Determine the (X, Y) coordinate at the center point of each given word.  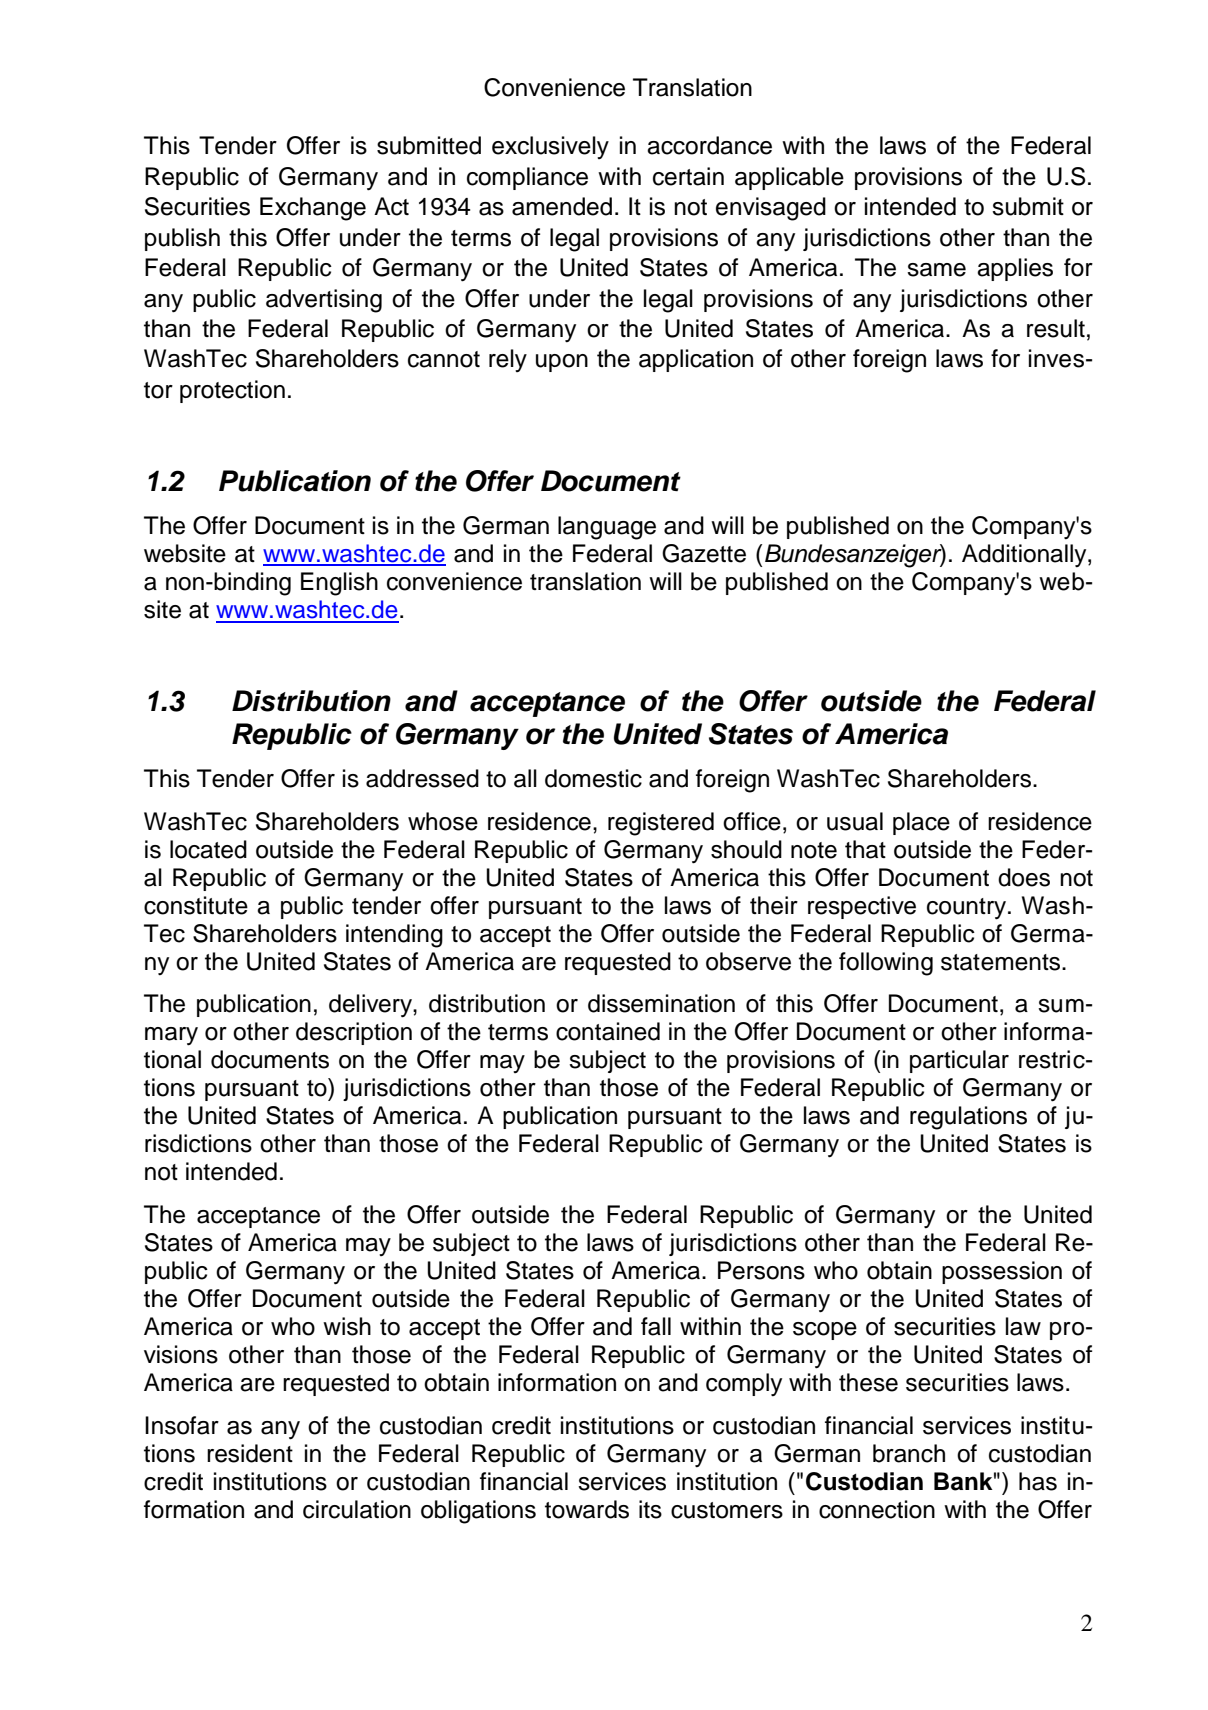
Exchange (313, 209)
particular (959, 1061)
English (339, 584)
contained (608, 1031)
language (607, 528)
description (354, 1033)
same (936, 270)
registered (661, 824)
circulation (357, 1509)
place (921, 823)
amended (562, 206)
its (650, 1509)
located (208, 849)
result (1056, 328)
